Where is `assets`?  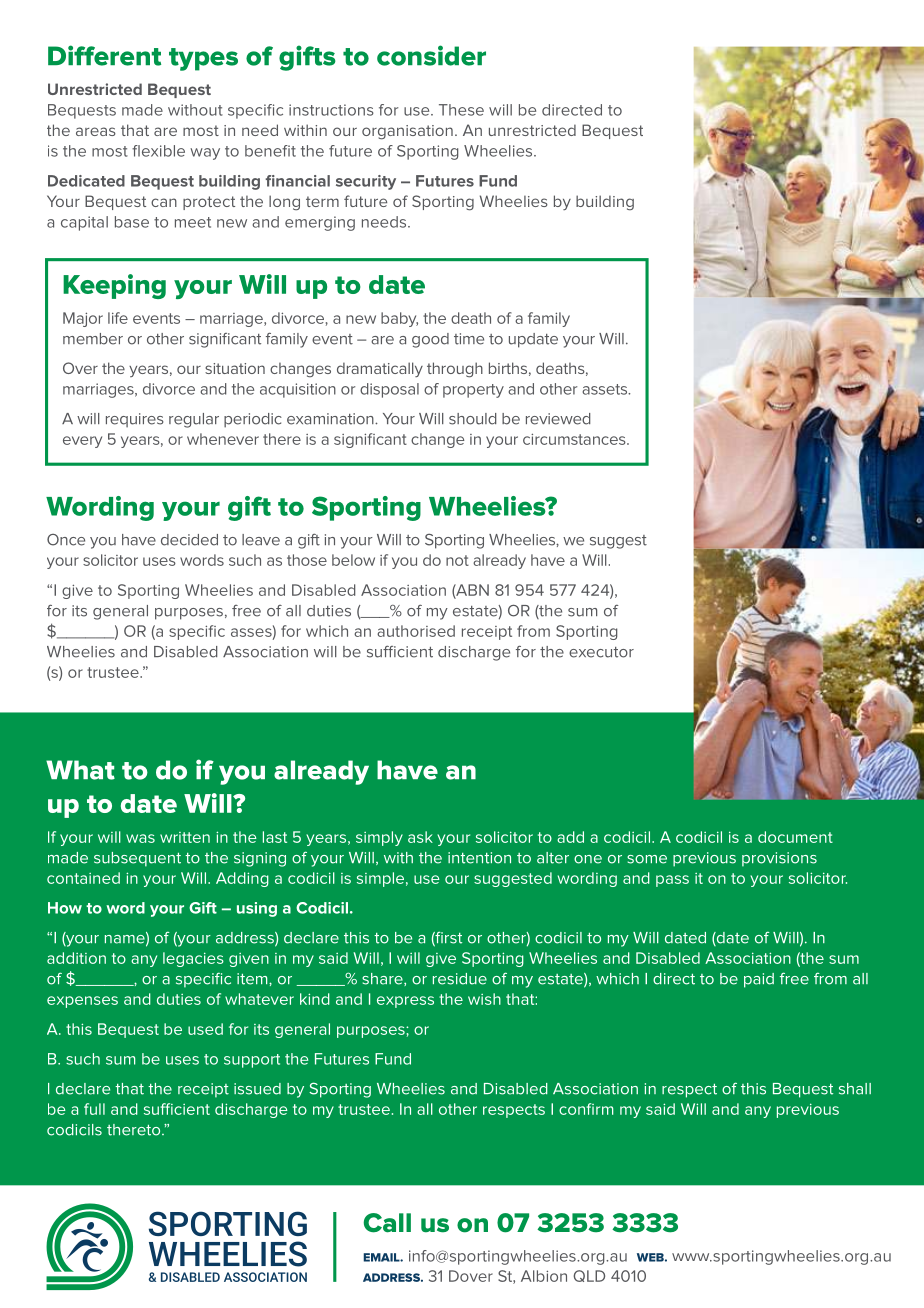
assets is located at coordinates (606, 389).
